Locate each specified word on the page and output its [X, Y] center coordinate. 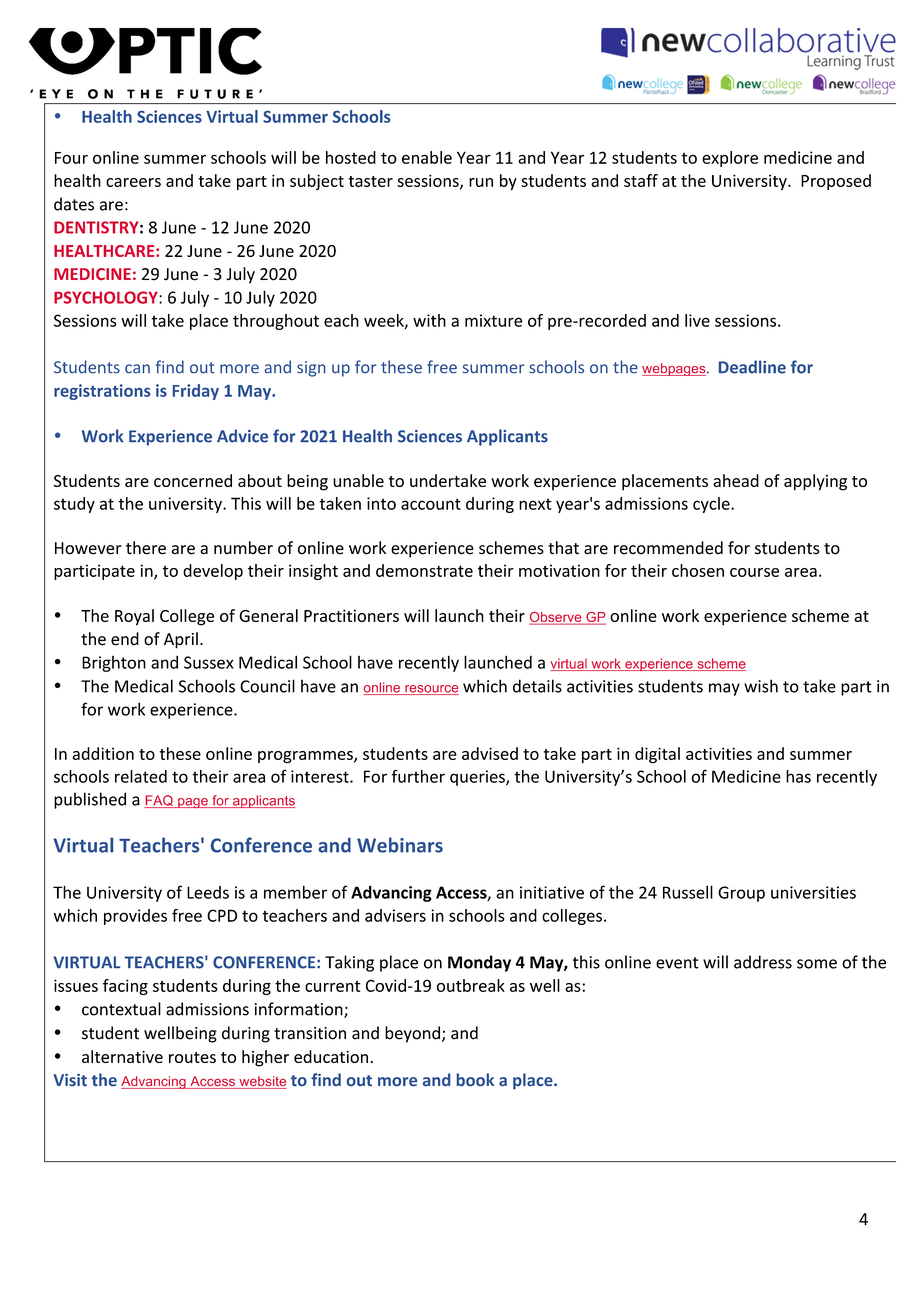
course [754, 572]
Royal [134, 617]
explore [730, 159]
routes [192, 1057]
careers [133, 182]
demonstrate [424, 570]
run [481, 182]
